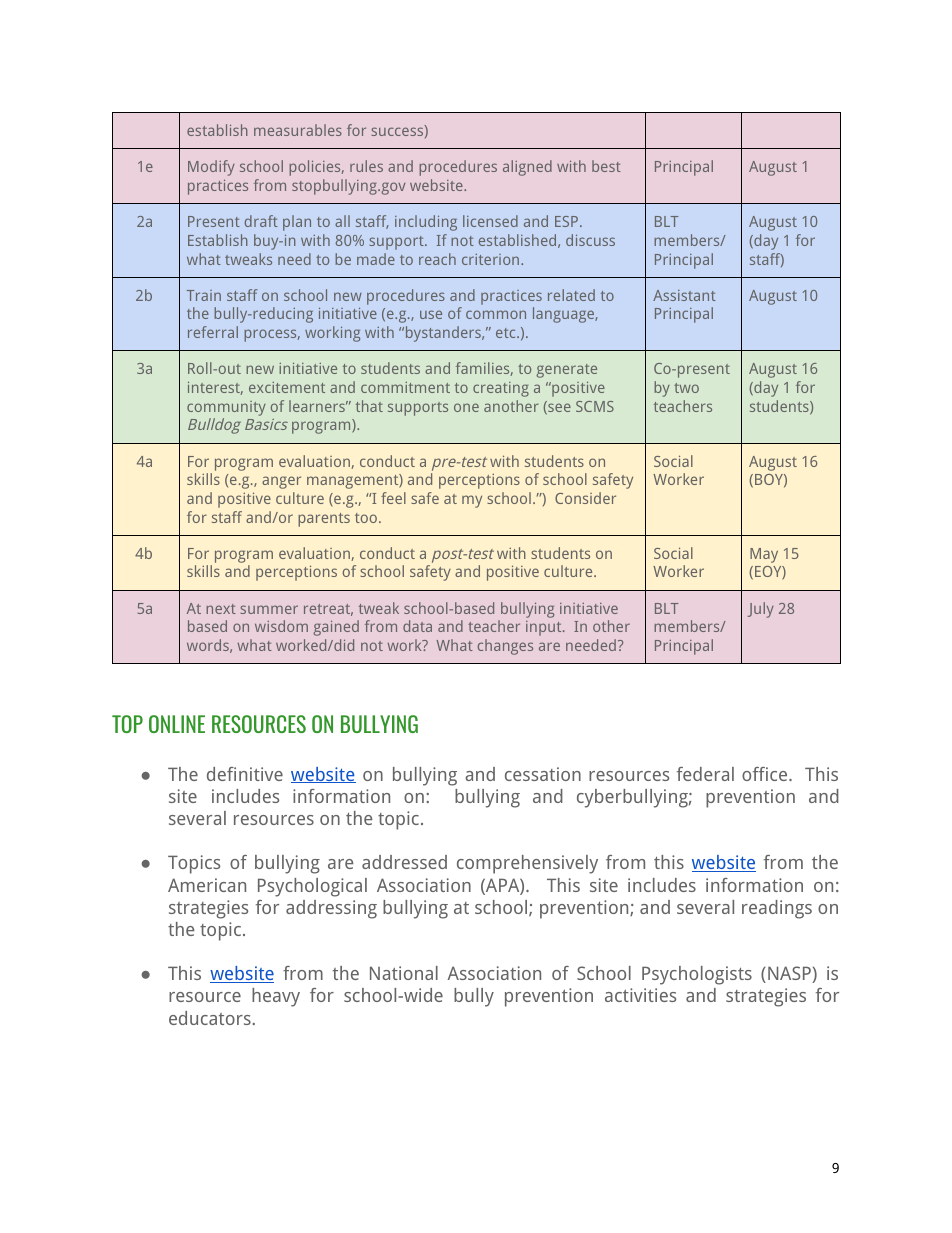 This image has height=1233, width=952. Describe the element at coordinates (527, 864) in the image. I see `comprehensively` at that location.
